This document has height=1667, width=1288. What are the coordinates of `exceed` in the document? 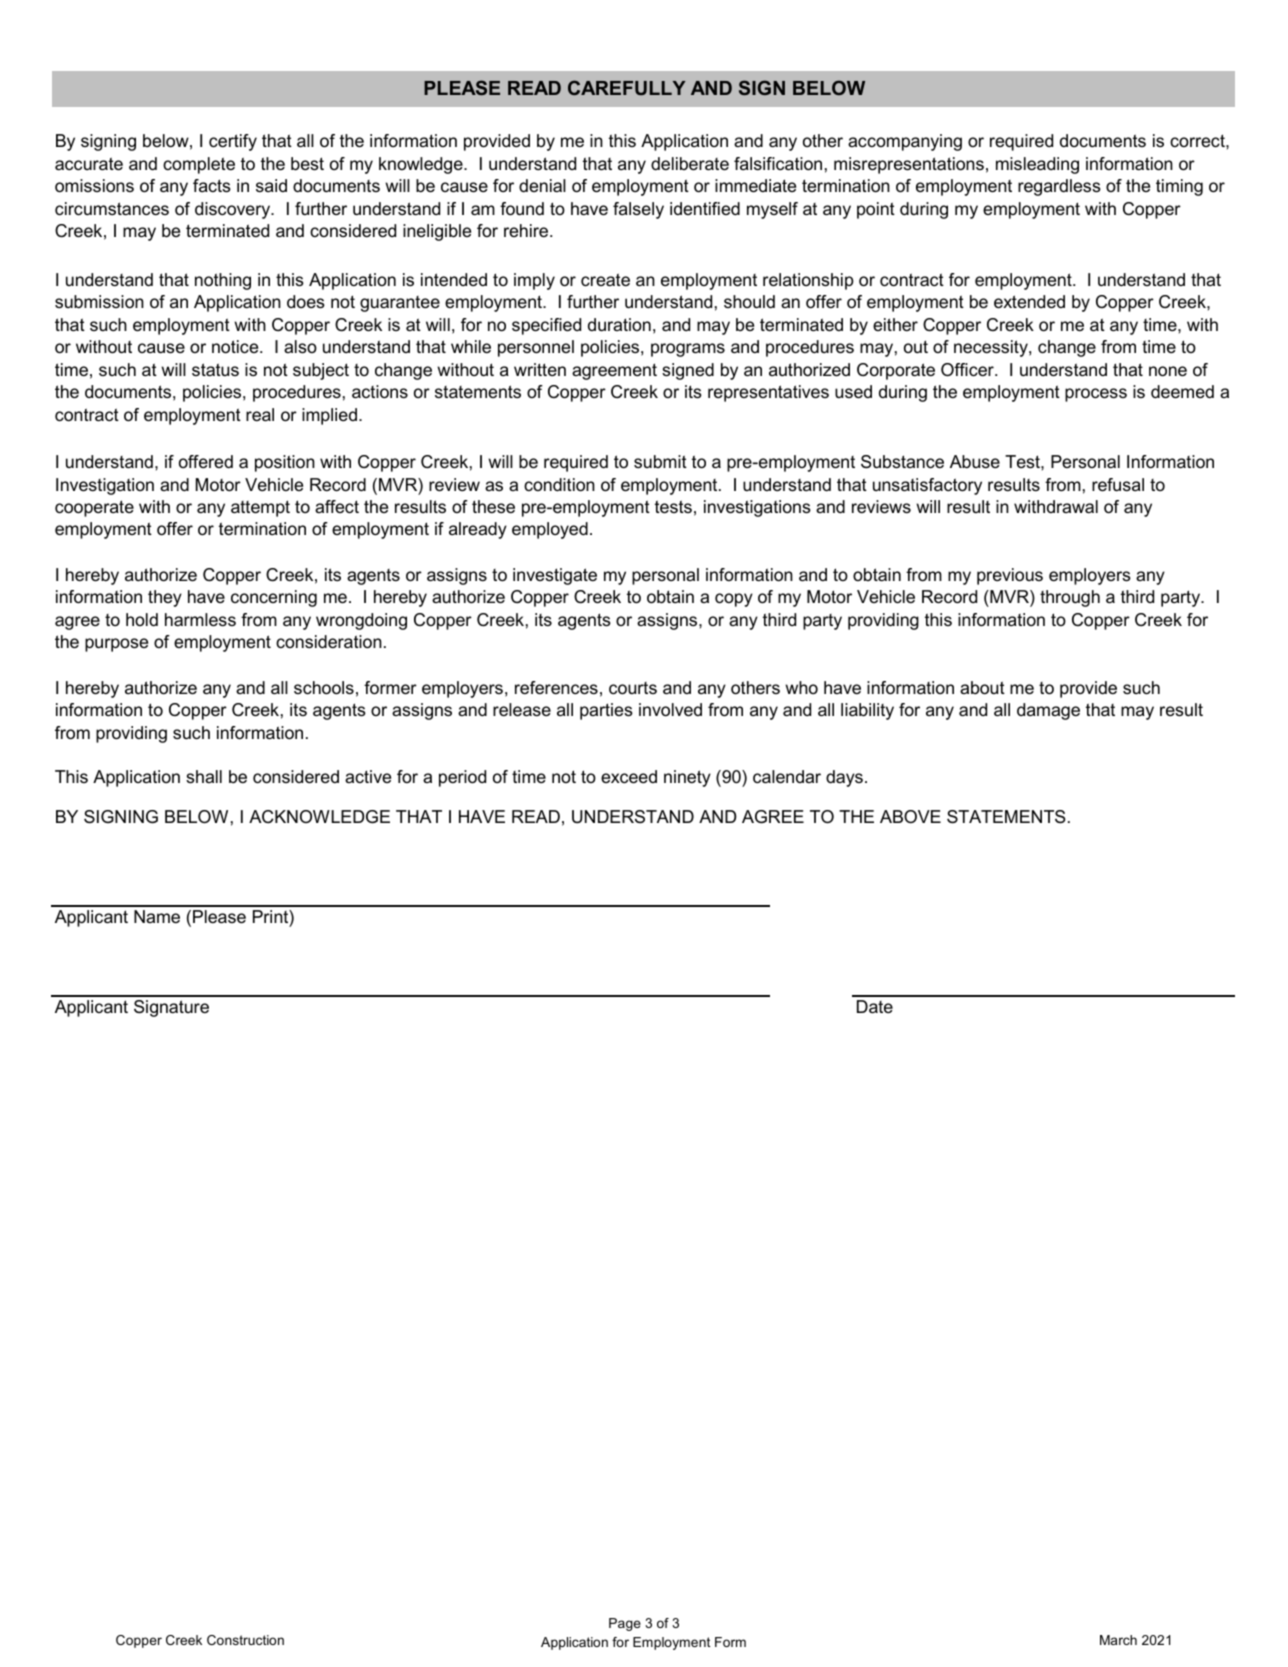 It's located at (629, 777).
